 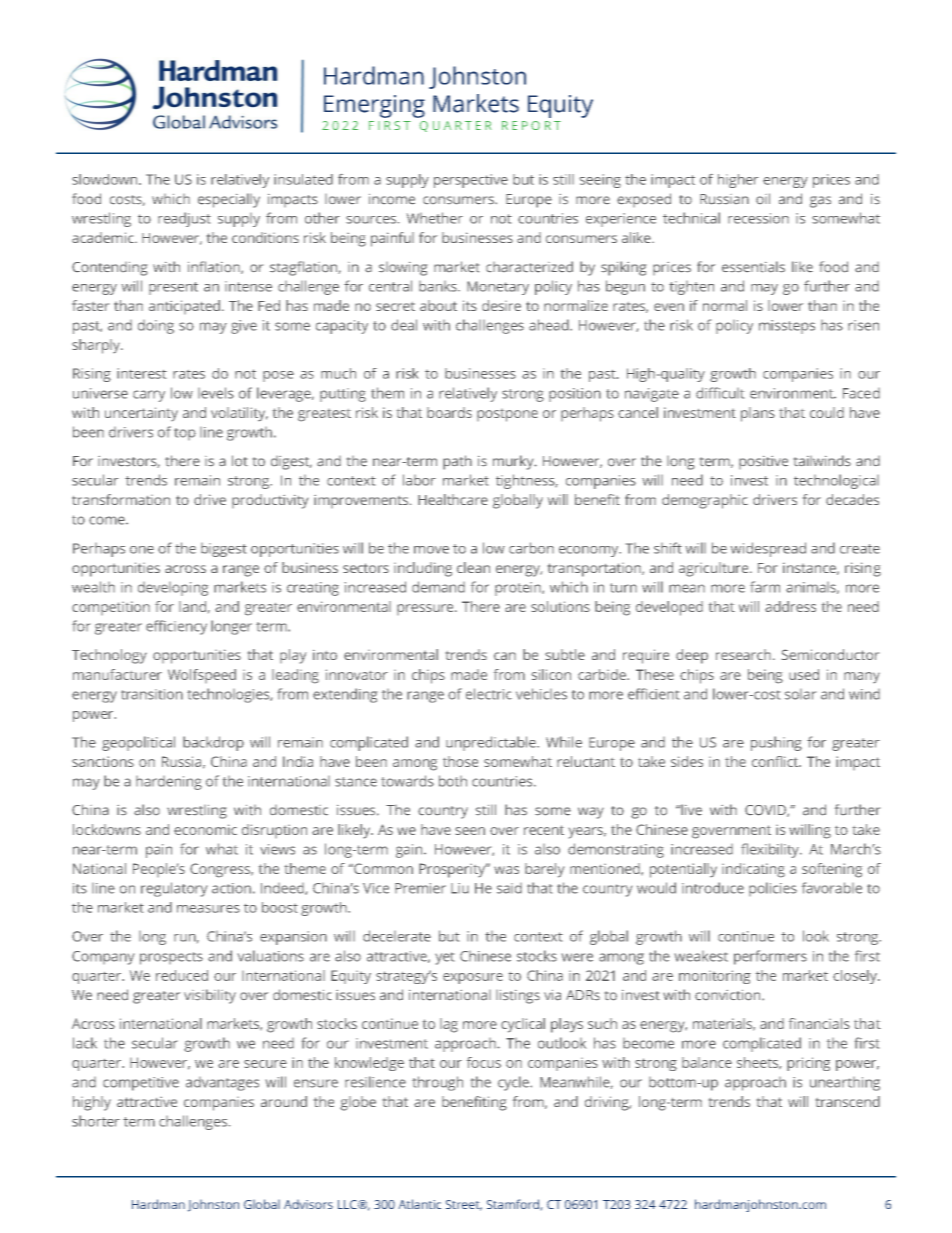 I want to click on research, so click(x=743, y=654).
